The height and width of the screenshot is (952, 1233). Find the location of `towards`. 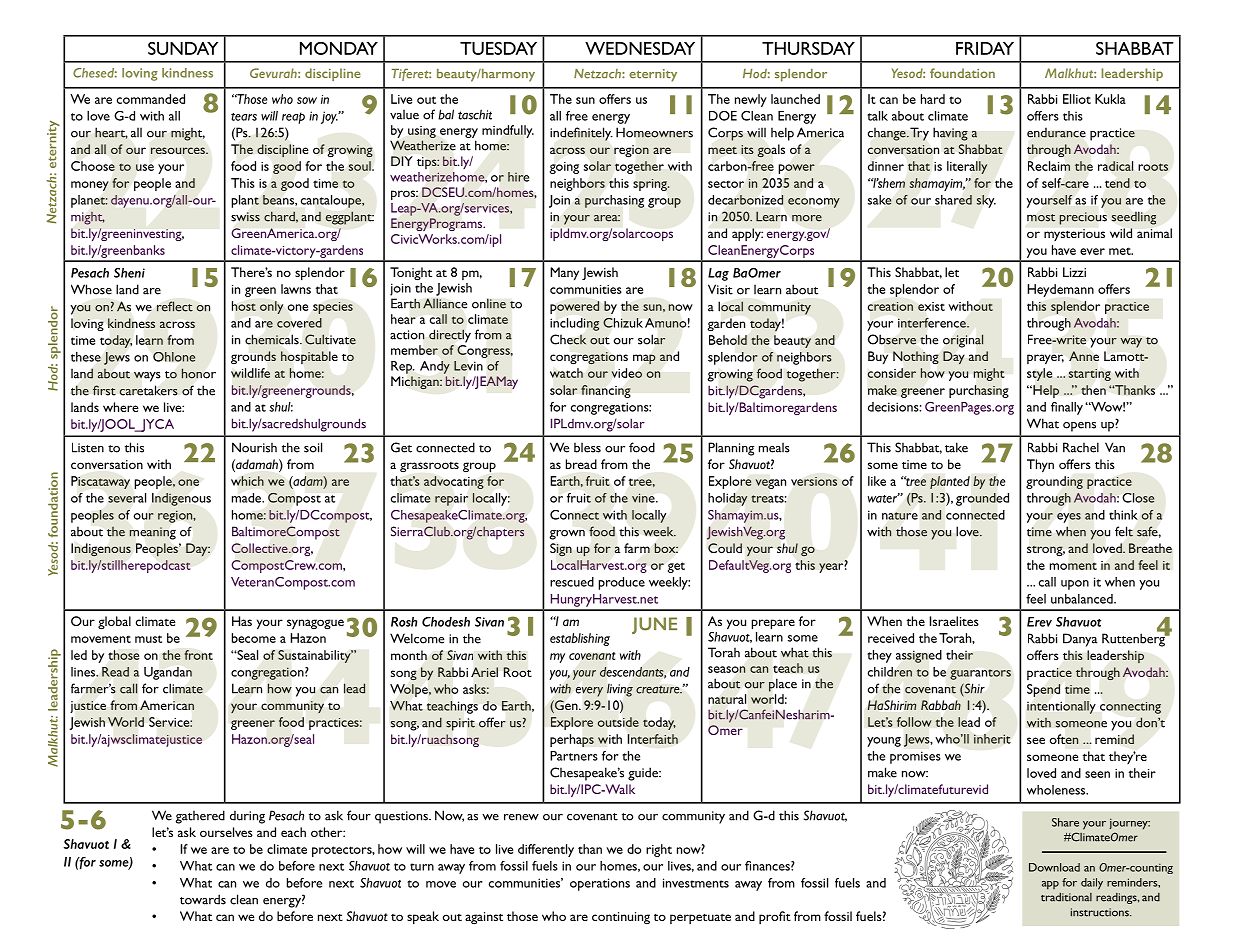

towards is located at coordinates (203, 899).
